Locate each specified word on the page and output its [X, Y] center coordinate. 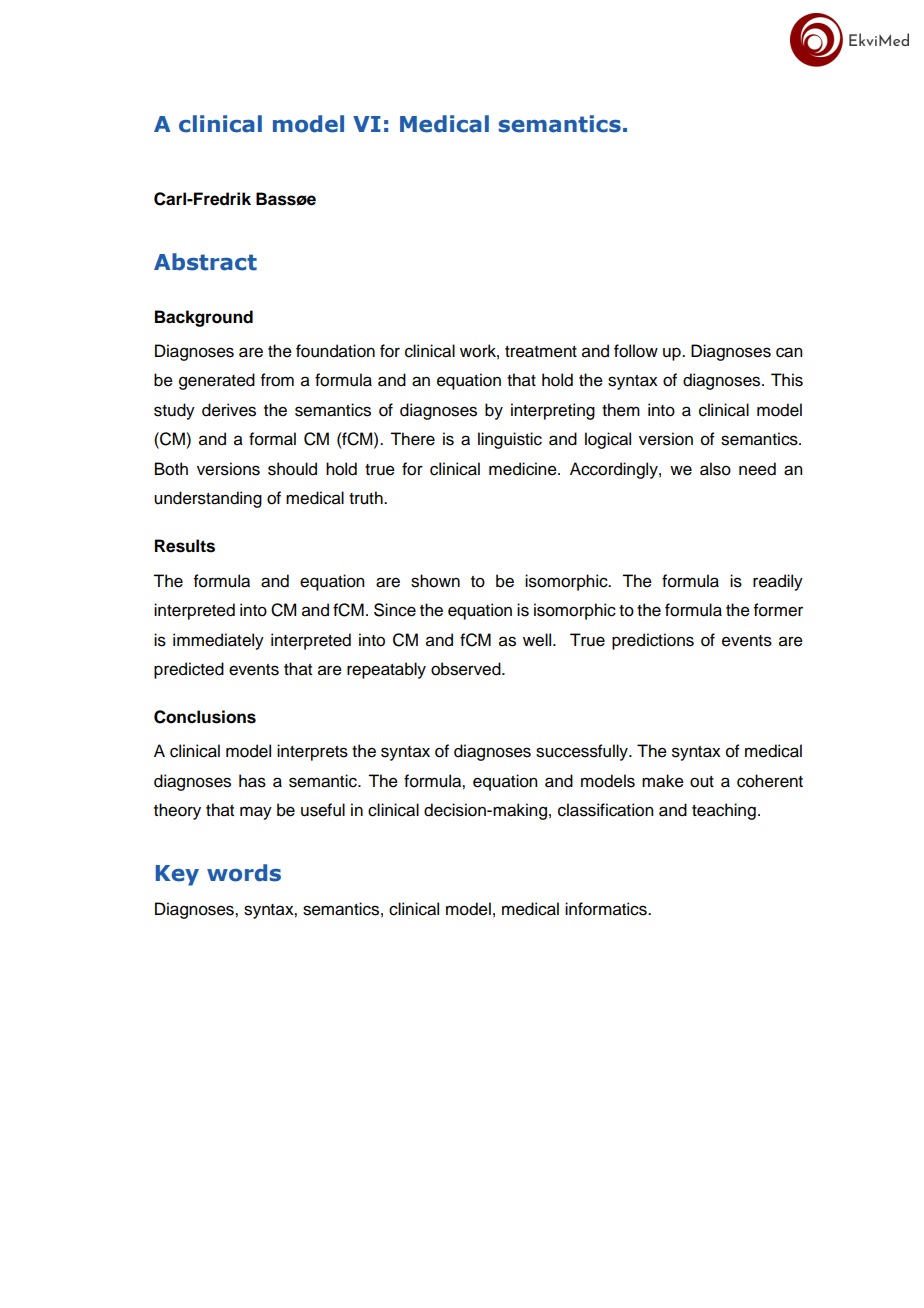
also [715, 469]
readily [778, 582]
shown [435, 581]
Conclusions [205, 717]
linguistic [510, 440]
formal [272, 439]
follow [636, 351]
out [702, 782]
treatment [541, 352]
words [244, 873]
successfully [583, 752]
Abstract [205, 262]
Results [185, 546]
